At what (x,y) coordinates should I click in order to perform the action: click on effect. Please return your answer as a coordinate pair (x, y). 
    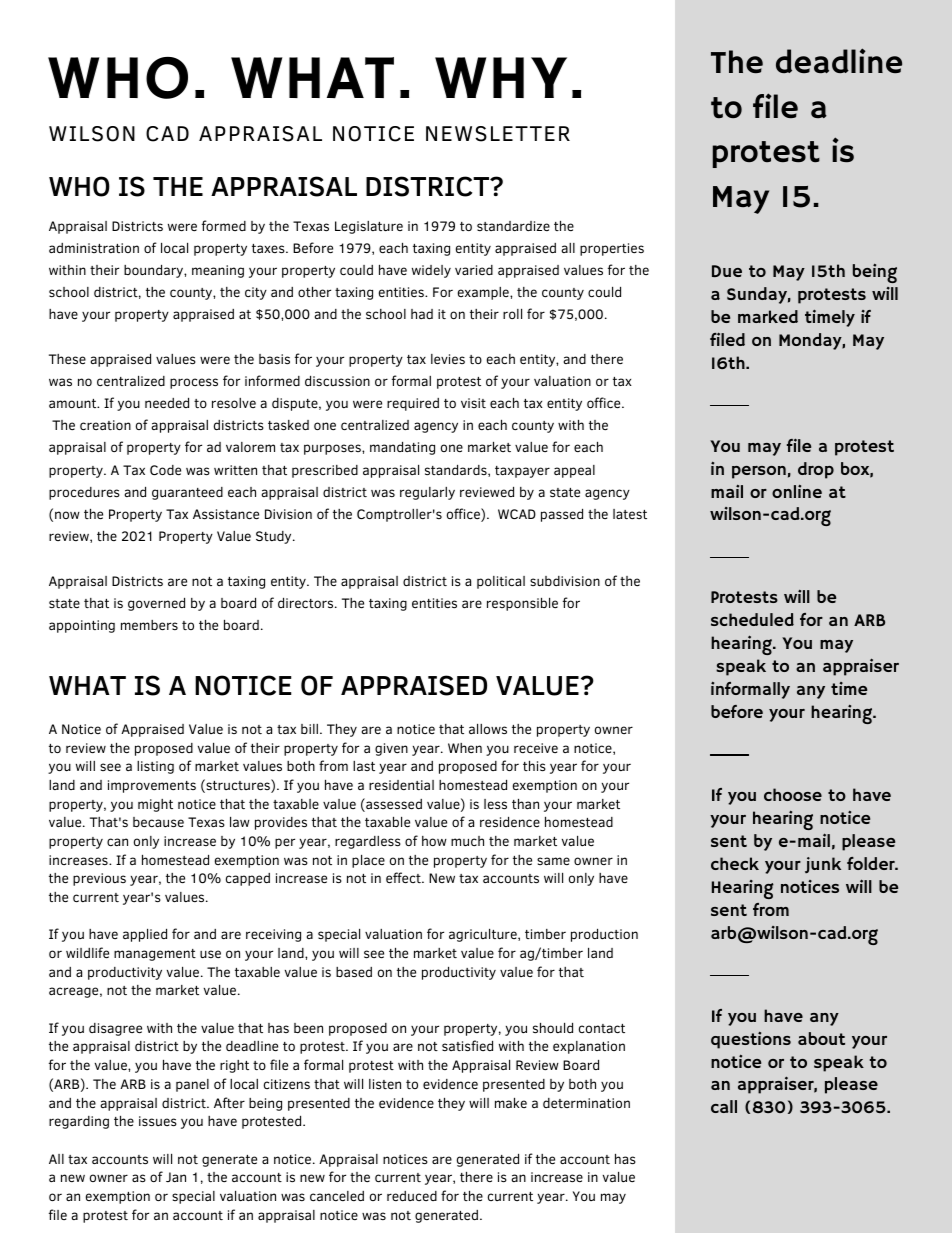
    Looking at the image, I should click on (404, 877).
